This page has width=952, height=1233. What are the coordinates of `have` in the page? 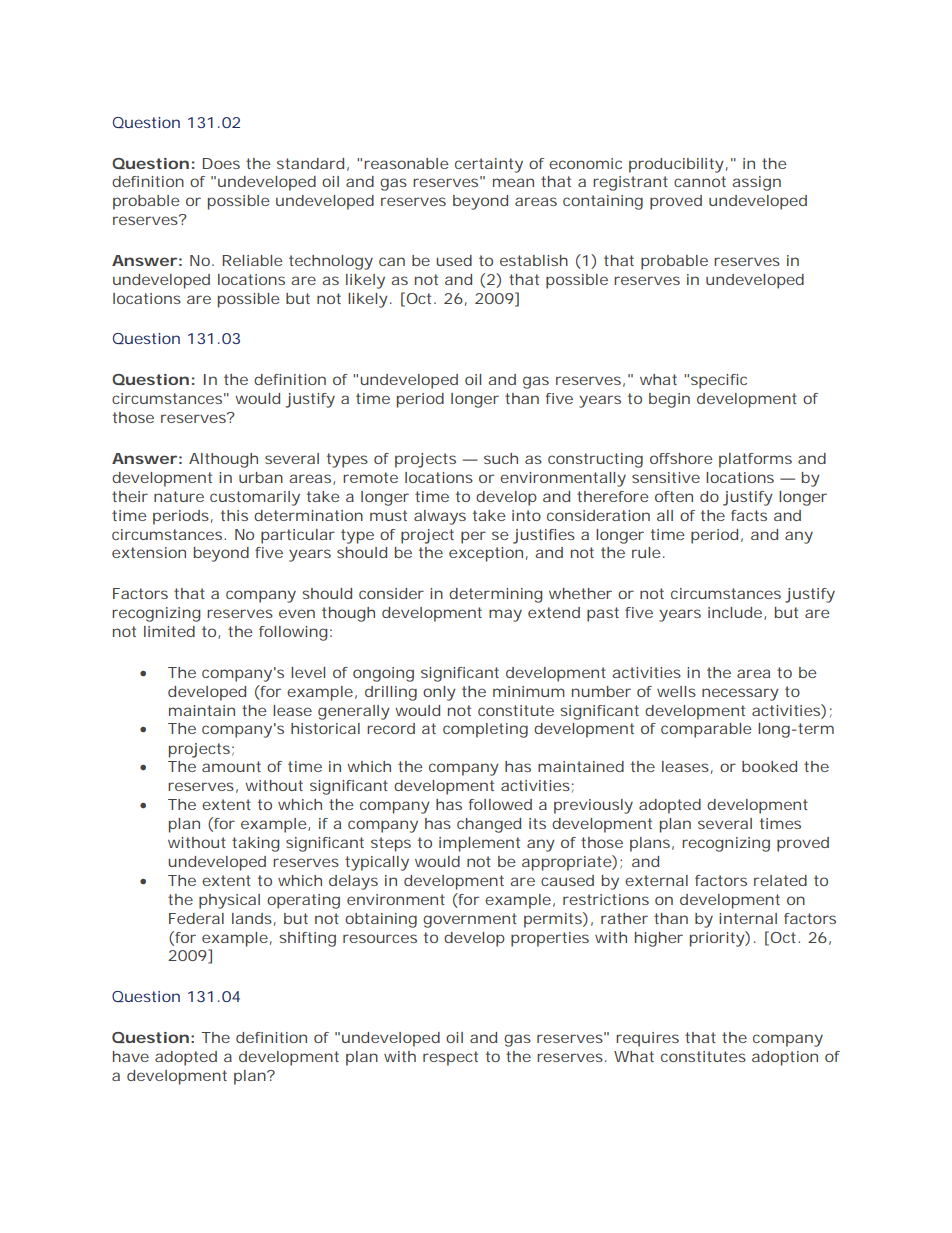 It's located at (131, 1056).
